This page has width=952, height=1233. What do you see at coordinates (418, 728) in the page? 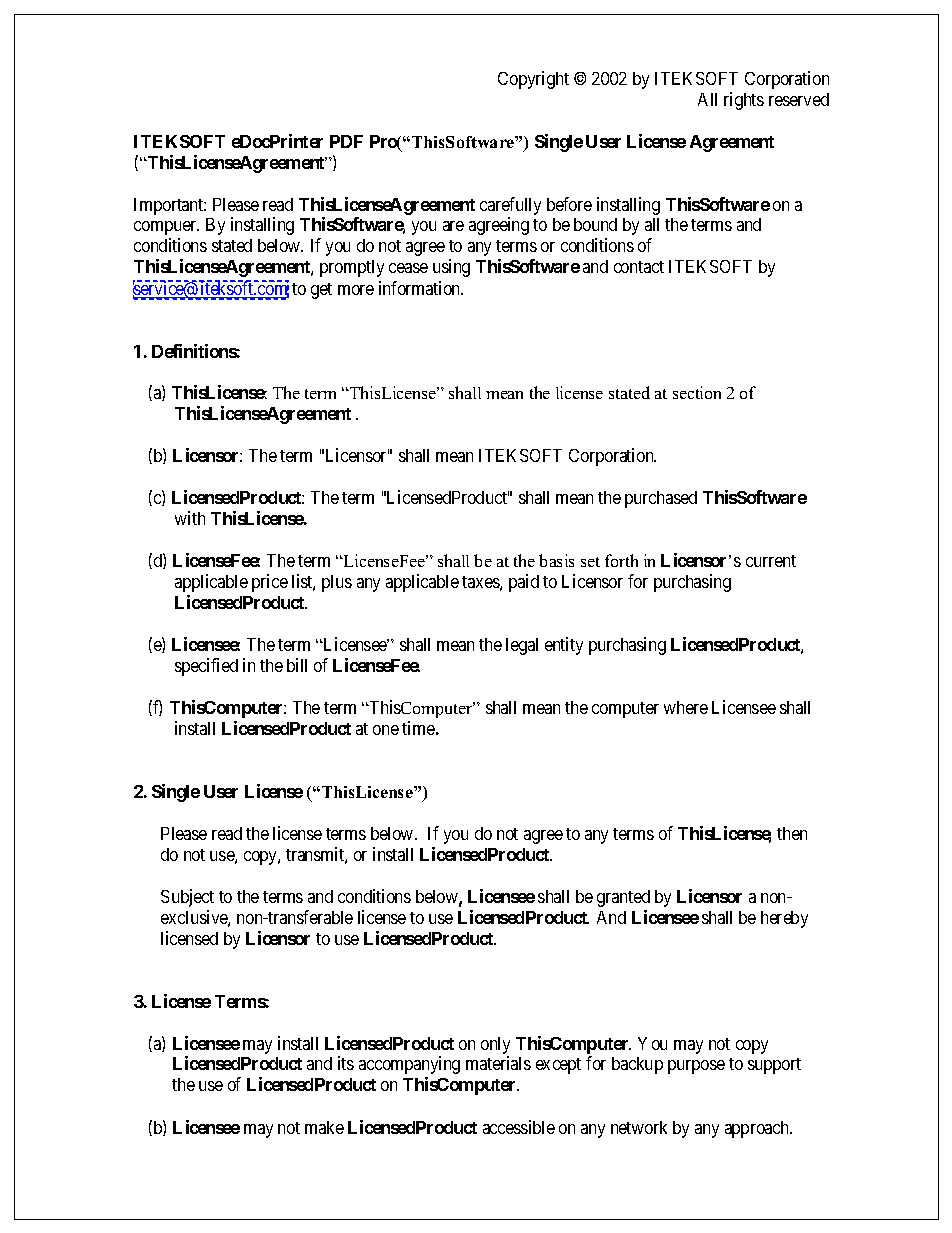
I see `time` at bounding box center [418, 728].
